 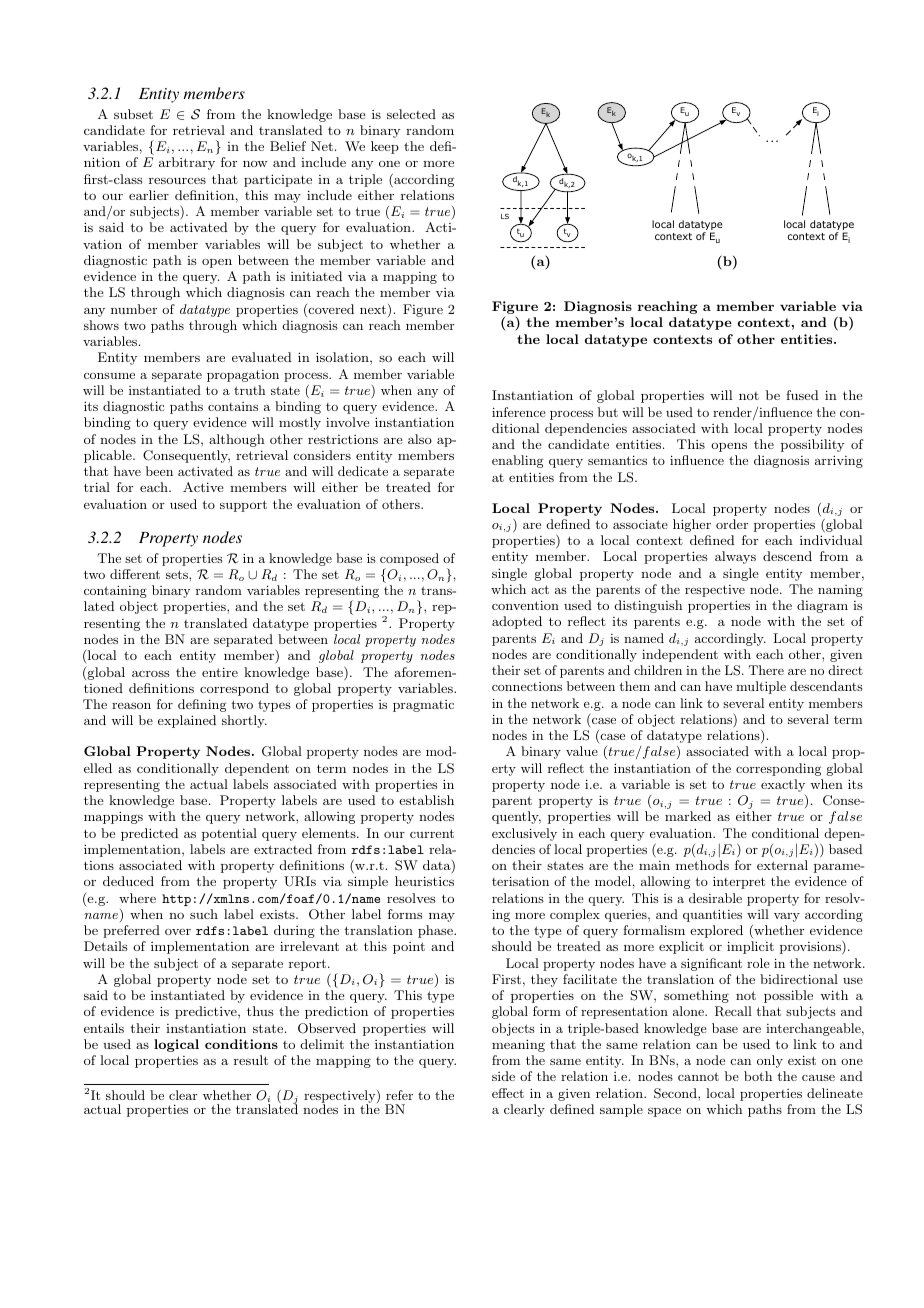 What do you see at coordinates (813, 445) in the screenshot?
I see `possibility` at bounding box center [813, 445].
